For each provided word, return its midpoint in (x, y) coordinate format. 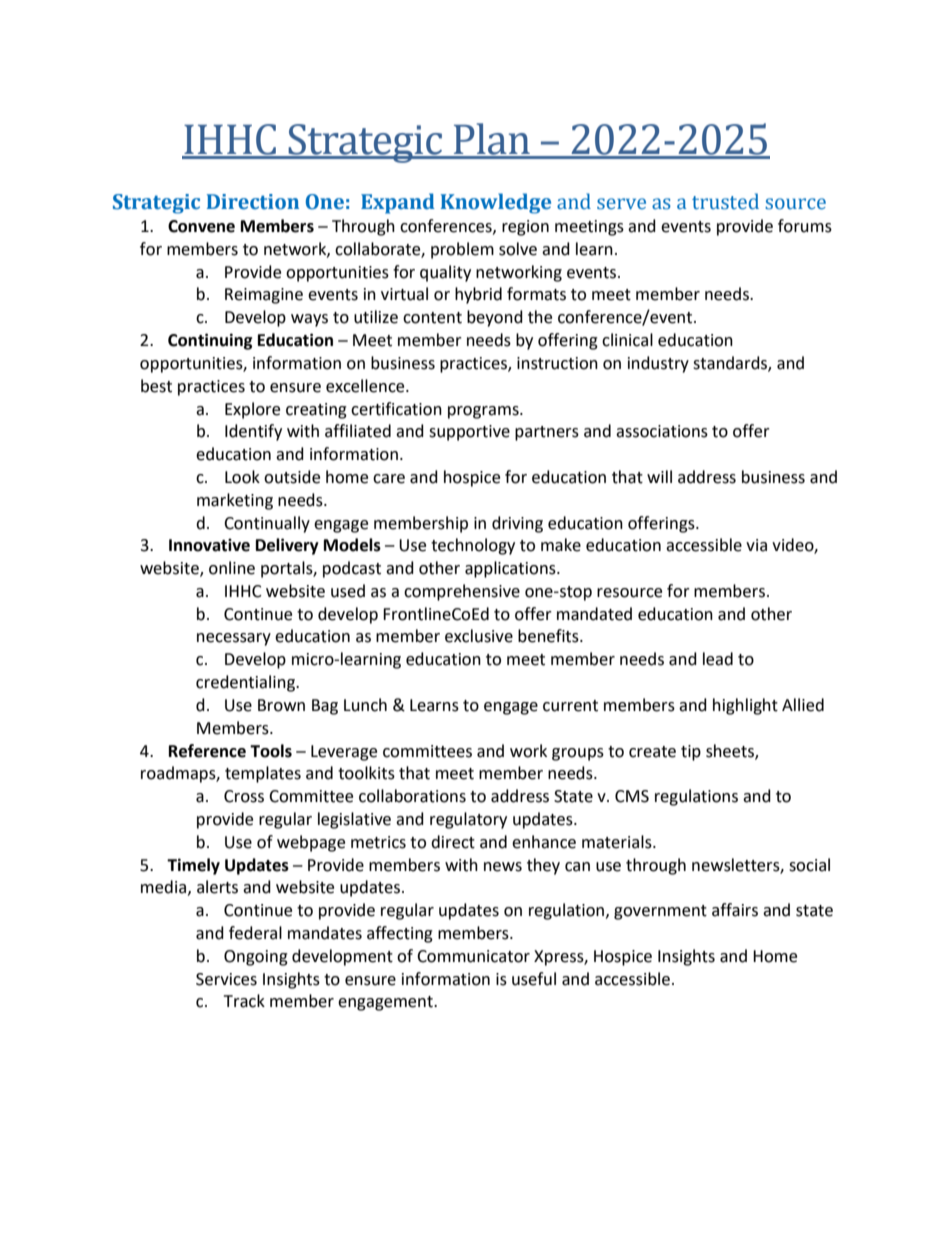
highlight (745, 706)
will (659, 476)
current (570, 706)
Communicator (473, 956)
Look (242, 477)
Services (226, 979)
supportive (469, 433)
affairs (735, 910)
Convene (201, 226)
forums (805, 226)
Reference (207, 751)
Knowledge (496, 203)
